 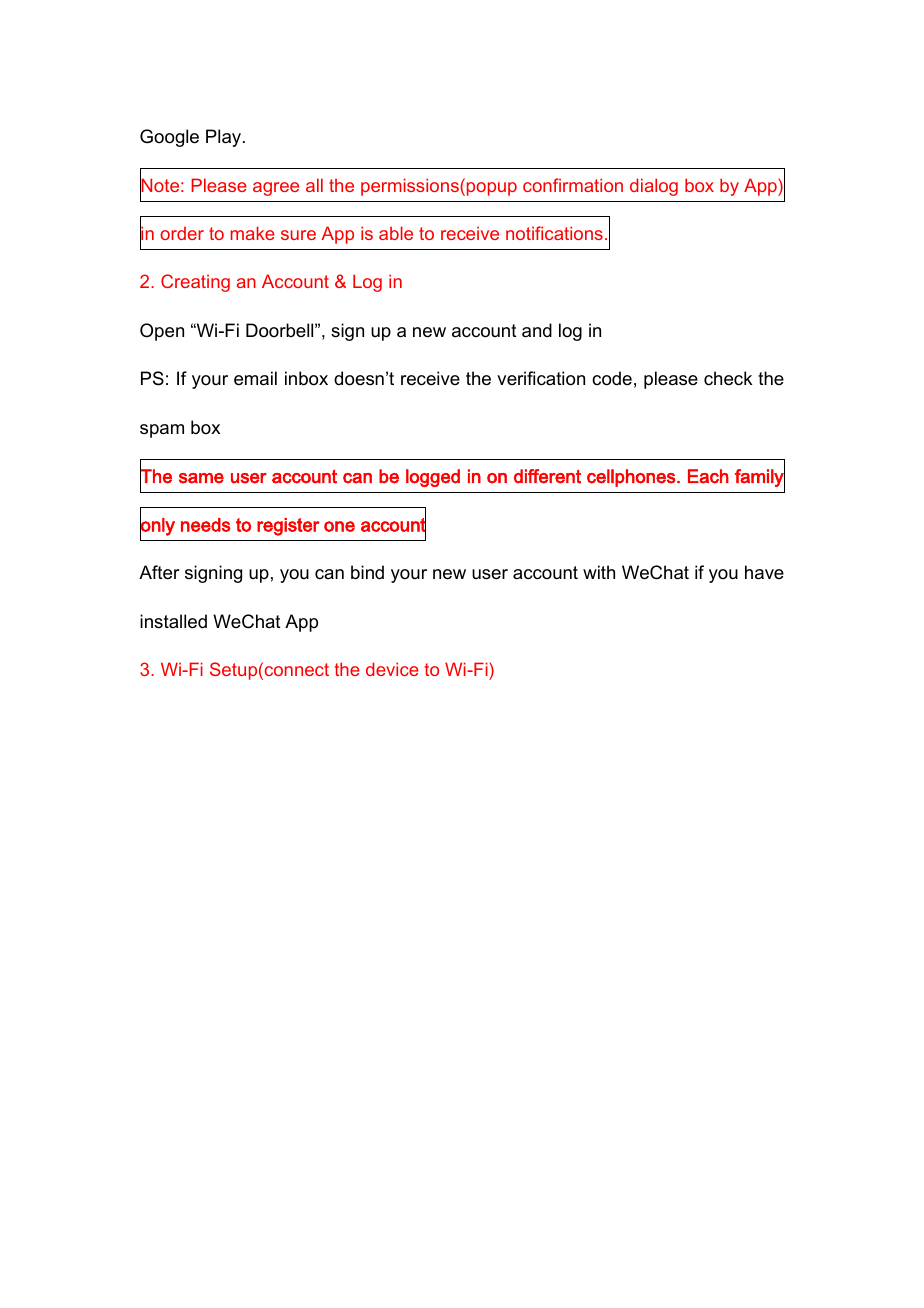 What do you see at coordinates (396, 233) in the image?
I see `able` at bounding box center [396, 233].
